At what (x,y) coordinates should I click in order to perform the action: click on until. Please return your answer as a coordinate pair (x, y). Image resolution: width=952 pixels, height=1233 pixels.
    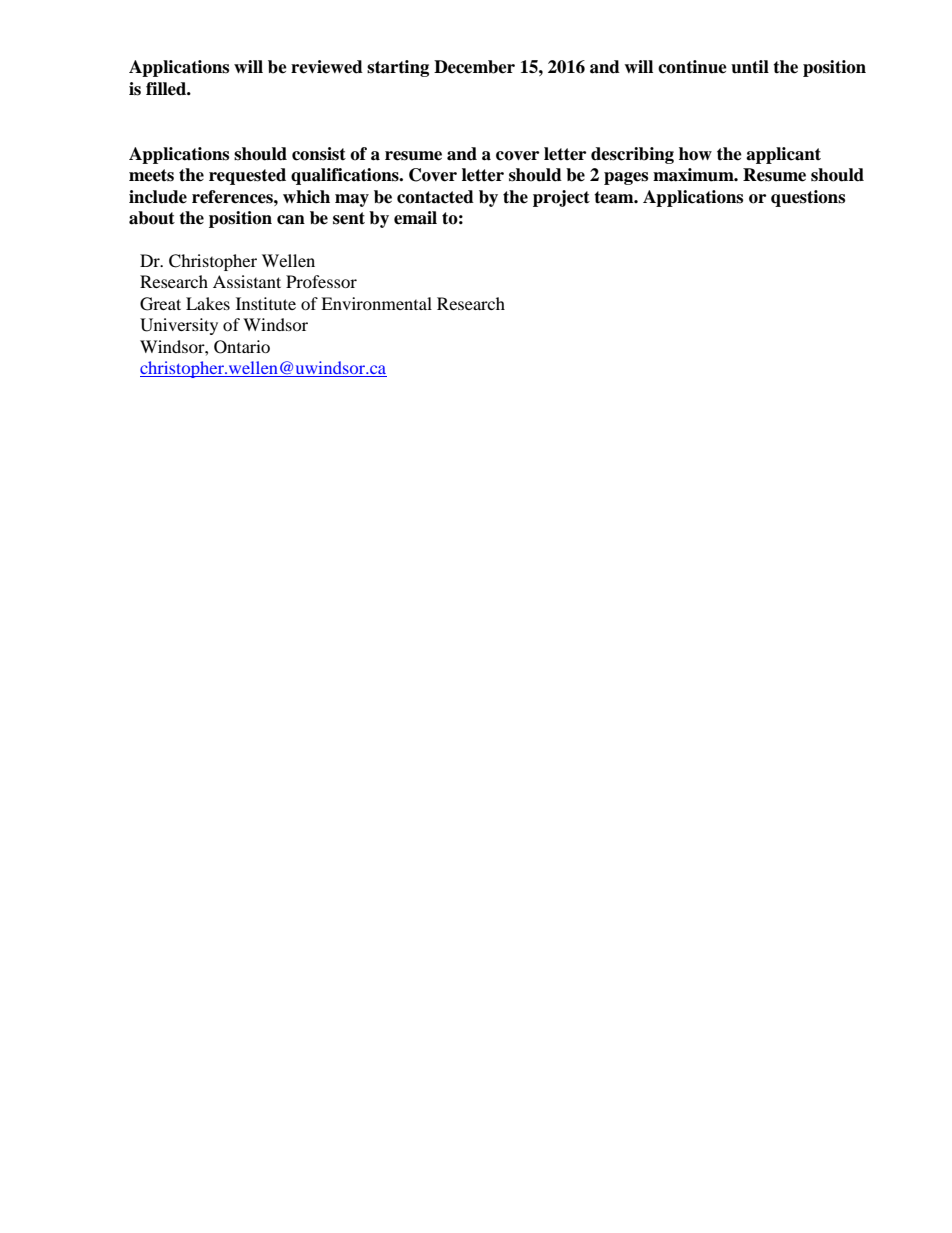
    Looking at the image, I should click on (750, 67).
